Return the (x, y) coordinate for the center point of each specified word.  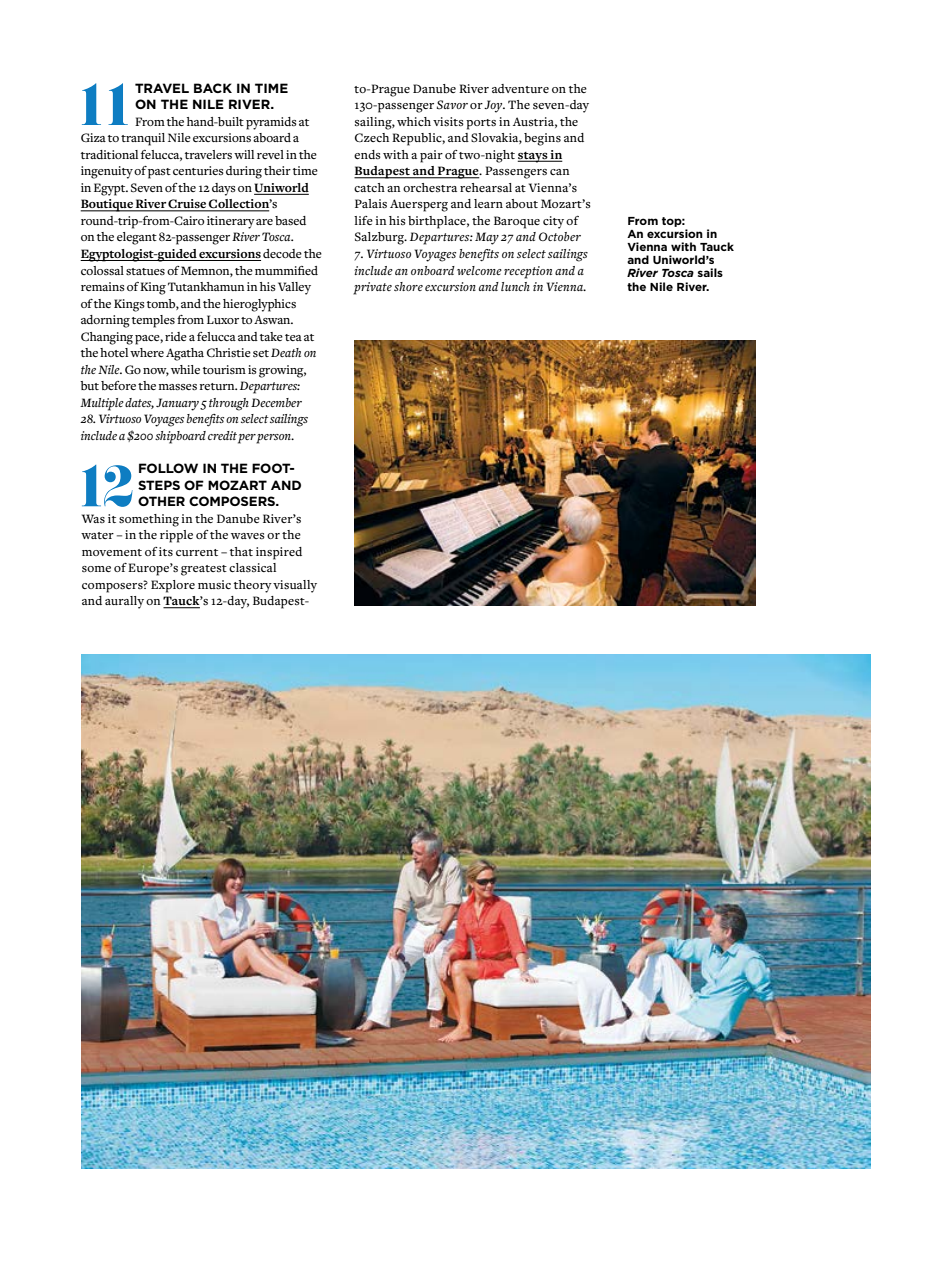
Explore (173, 586)
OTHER (161, 501)
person (274, 439)
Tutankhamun (206, 286)
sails (710, 272)
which (414, 121)
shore (408, 286)
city (553, 222)
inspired (279, 553)
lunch (515, 286)
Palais (371, 203)
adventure (520, 88)
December (276, 402)
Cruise (187, 205)
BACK (213, 88)
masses (178, 387)
